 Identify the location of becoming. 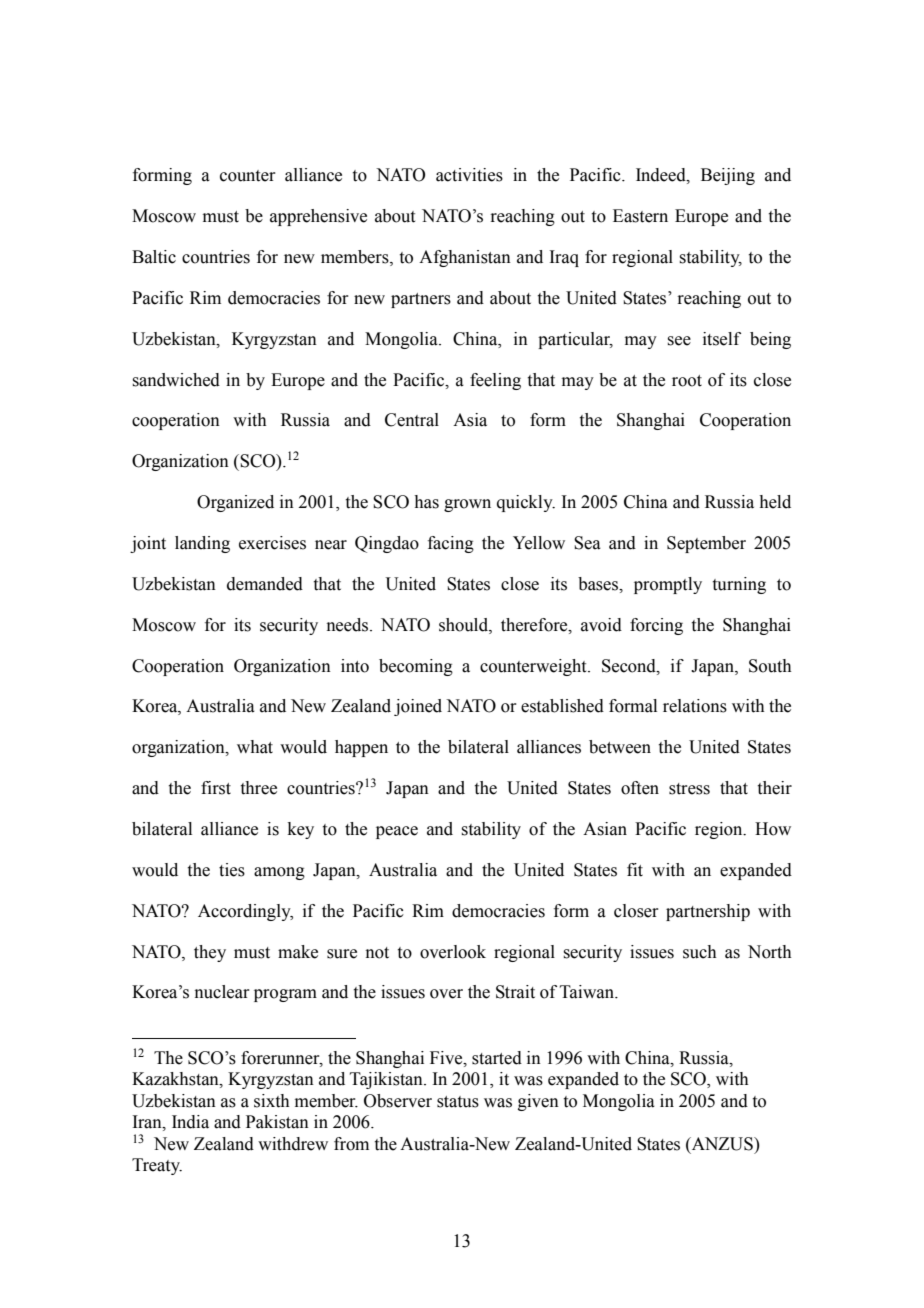
(416, 667).
